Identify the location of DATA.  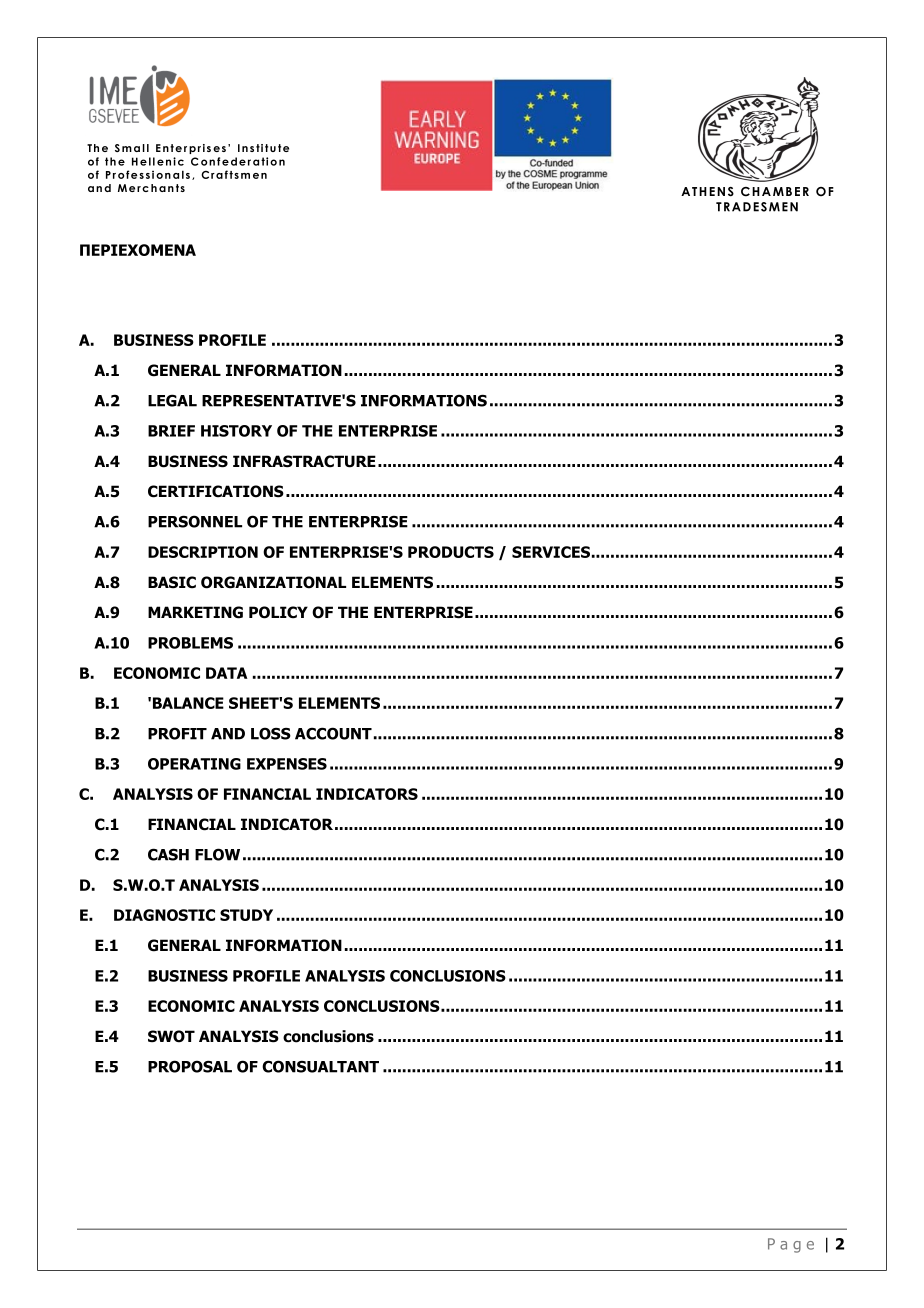
(226, 673).
